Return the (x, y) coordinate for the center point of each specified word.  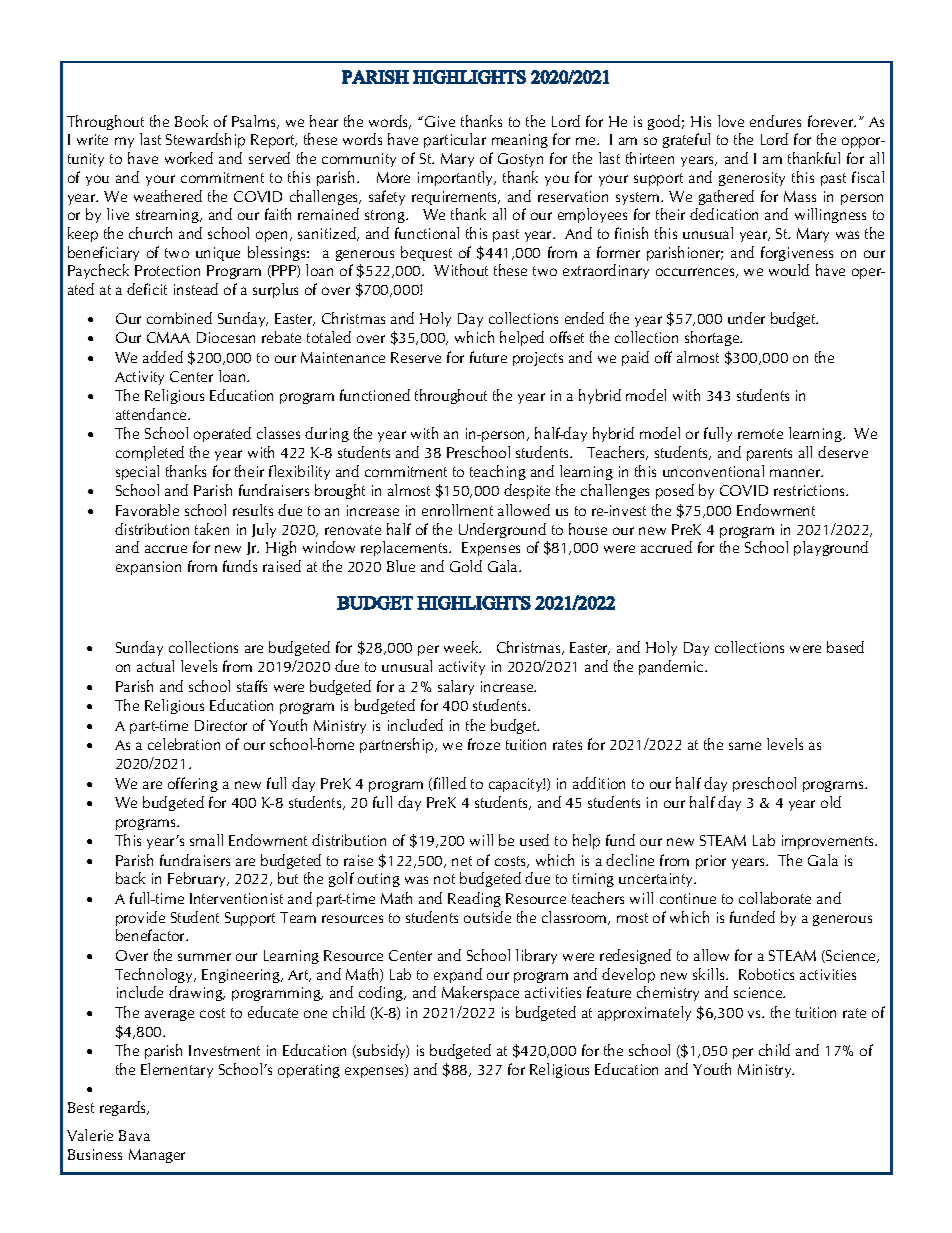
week (462, 647)
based (845, 647)
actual (155, 666)
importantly (457, 178)
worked (189, 158)
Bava (134, 1135)
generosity (752, 179)
